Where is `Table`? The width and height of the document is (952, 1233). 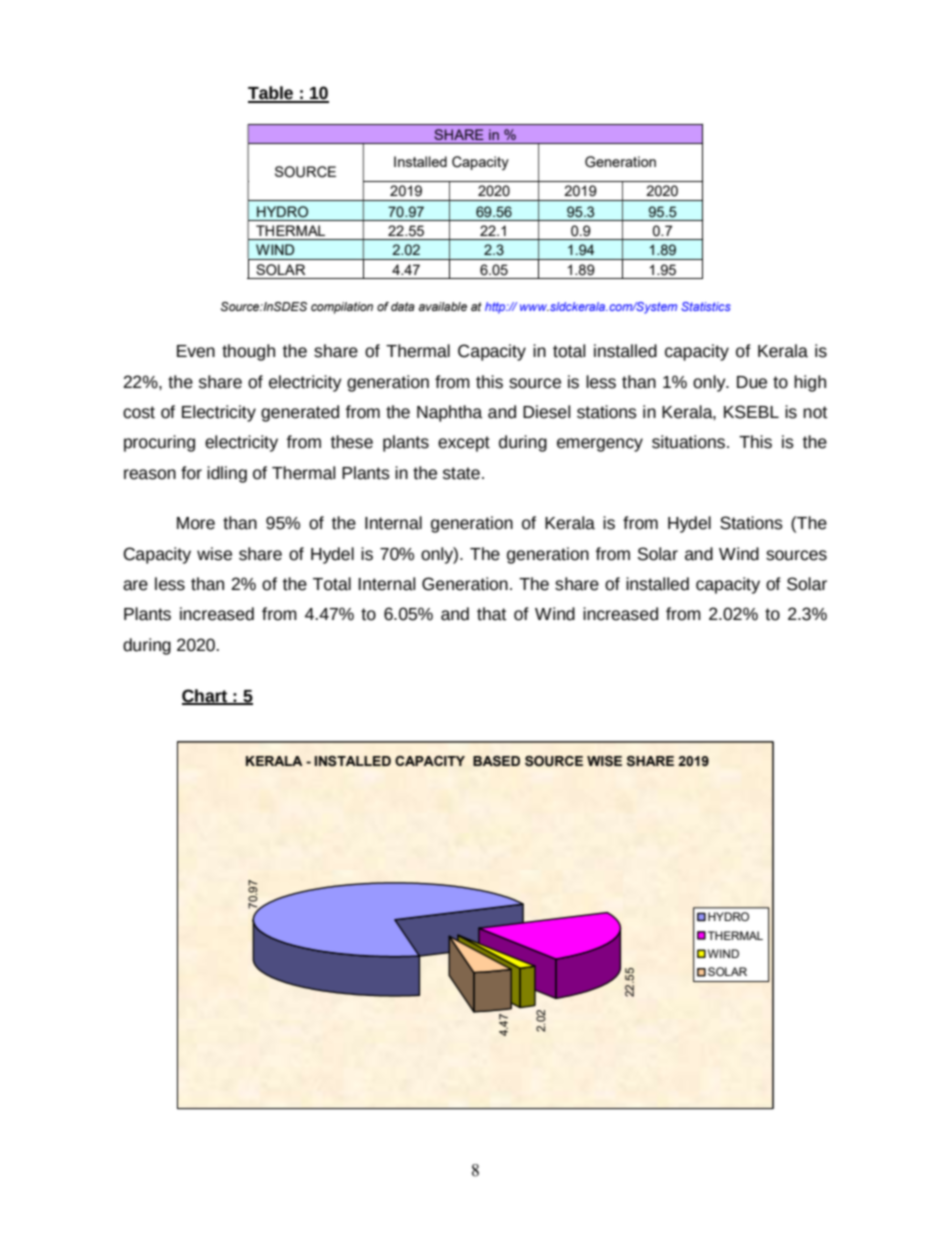
Table is located at coordinates (272, 94).
